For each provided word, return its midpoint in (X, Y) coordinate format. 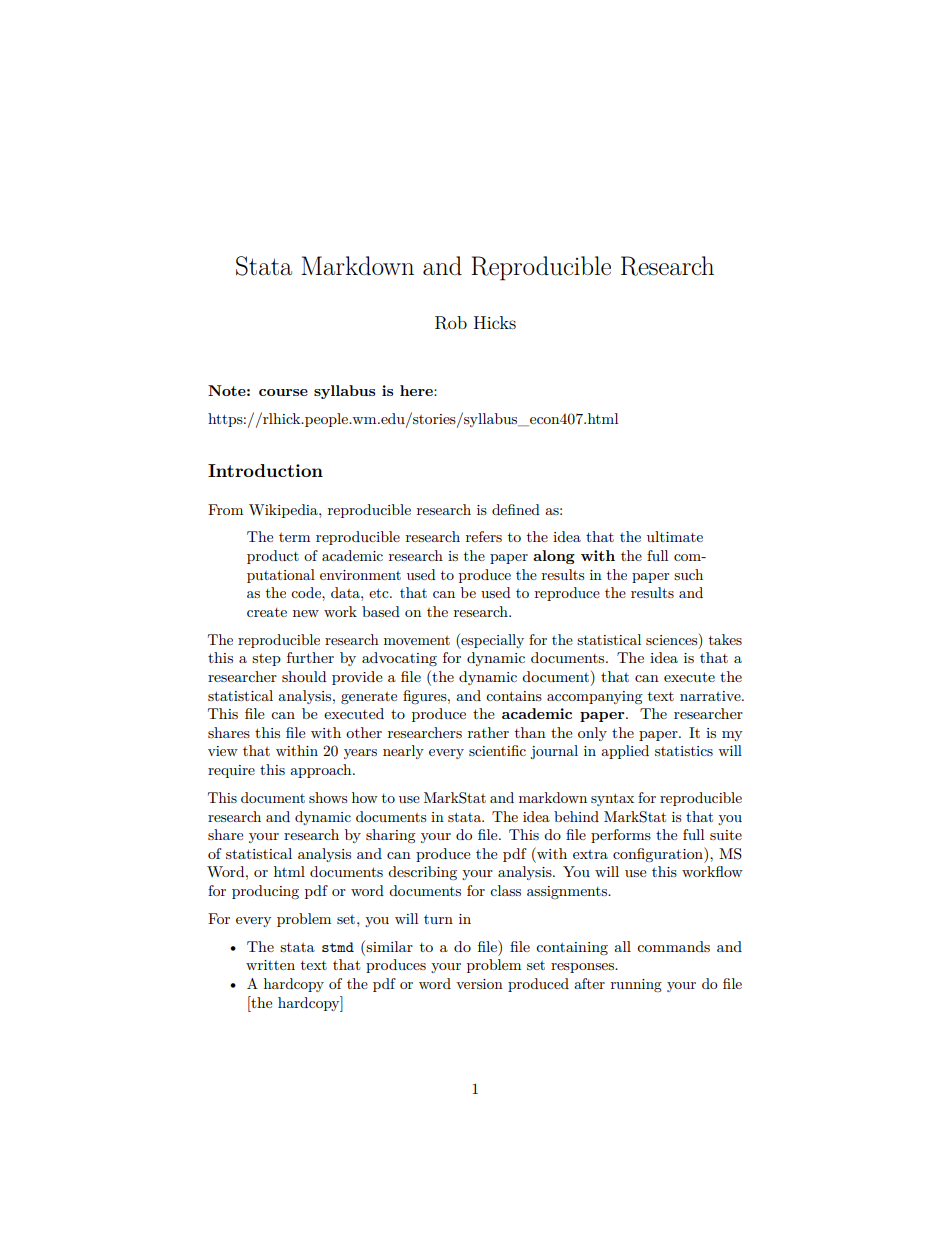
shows (328, 797)
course (283, 392)
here (417, 390)
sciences (673, 639)
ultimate (675, 536)
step (266, 660)
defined (516, 509)
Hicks (495, 322)
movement (417, 640)
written (270, 965)
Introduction (265, 470)
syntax (612, 799)
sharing (391, 836)
